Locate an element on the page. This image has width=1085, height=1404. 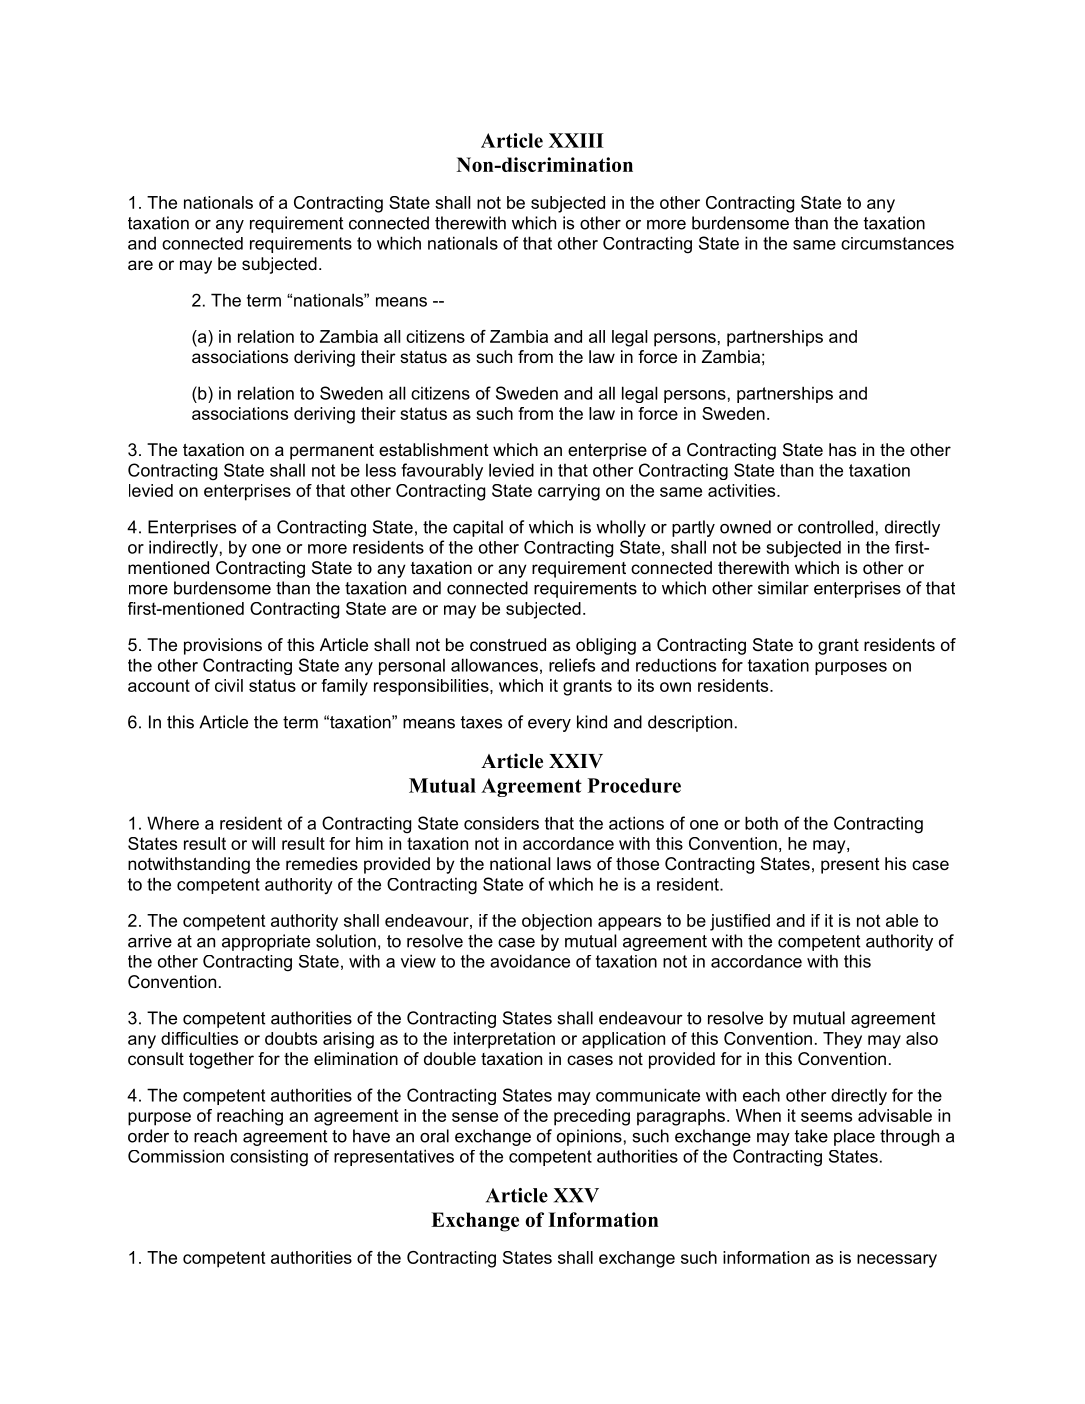
carrying is located at coordinates (569, 492).
